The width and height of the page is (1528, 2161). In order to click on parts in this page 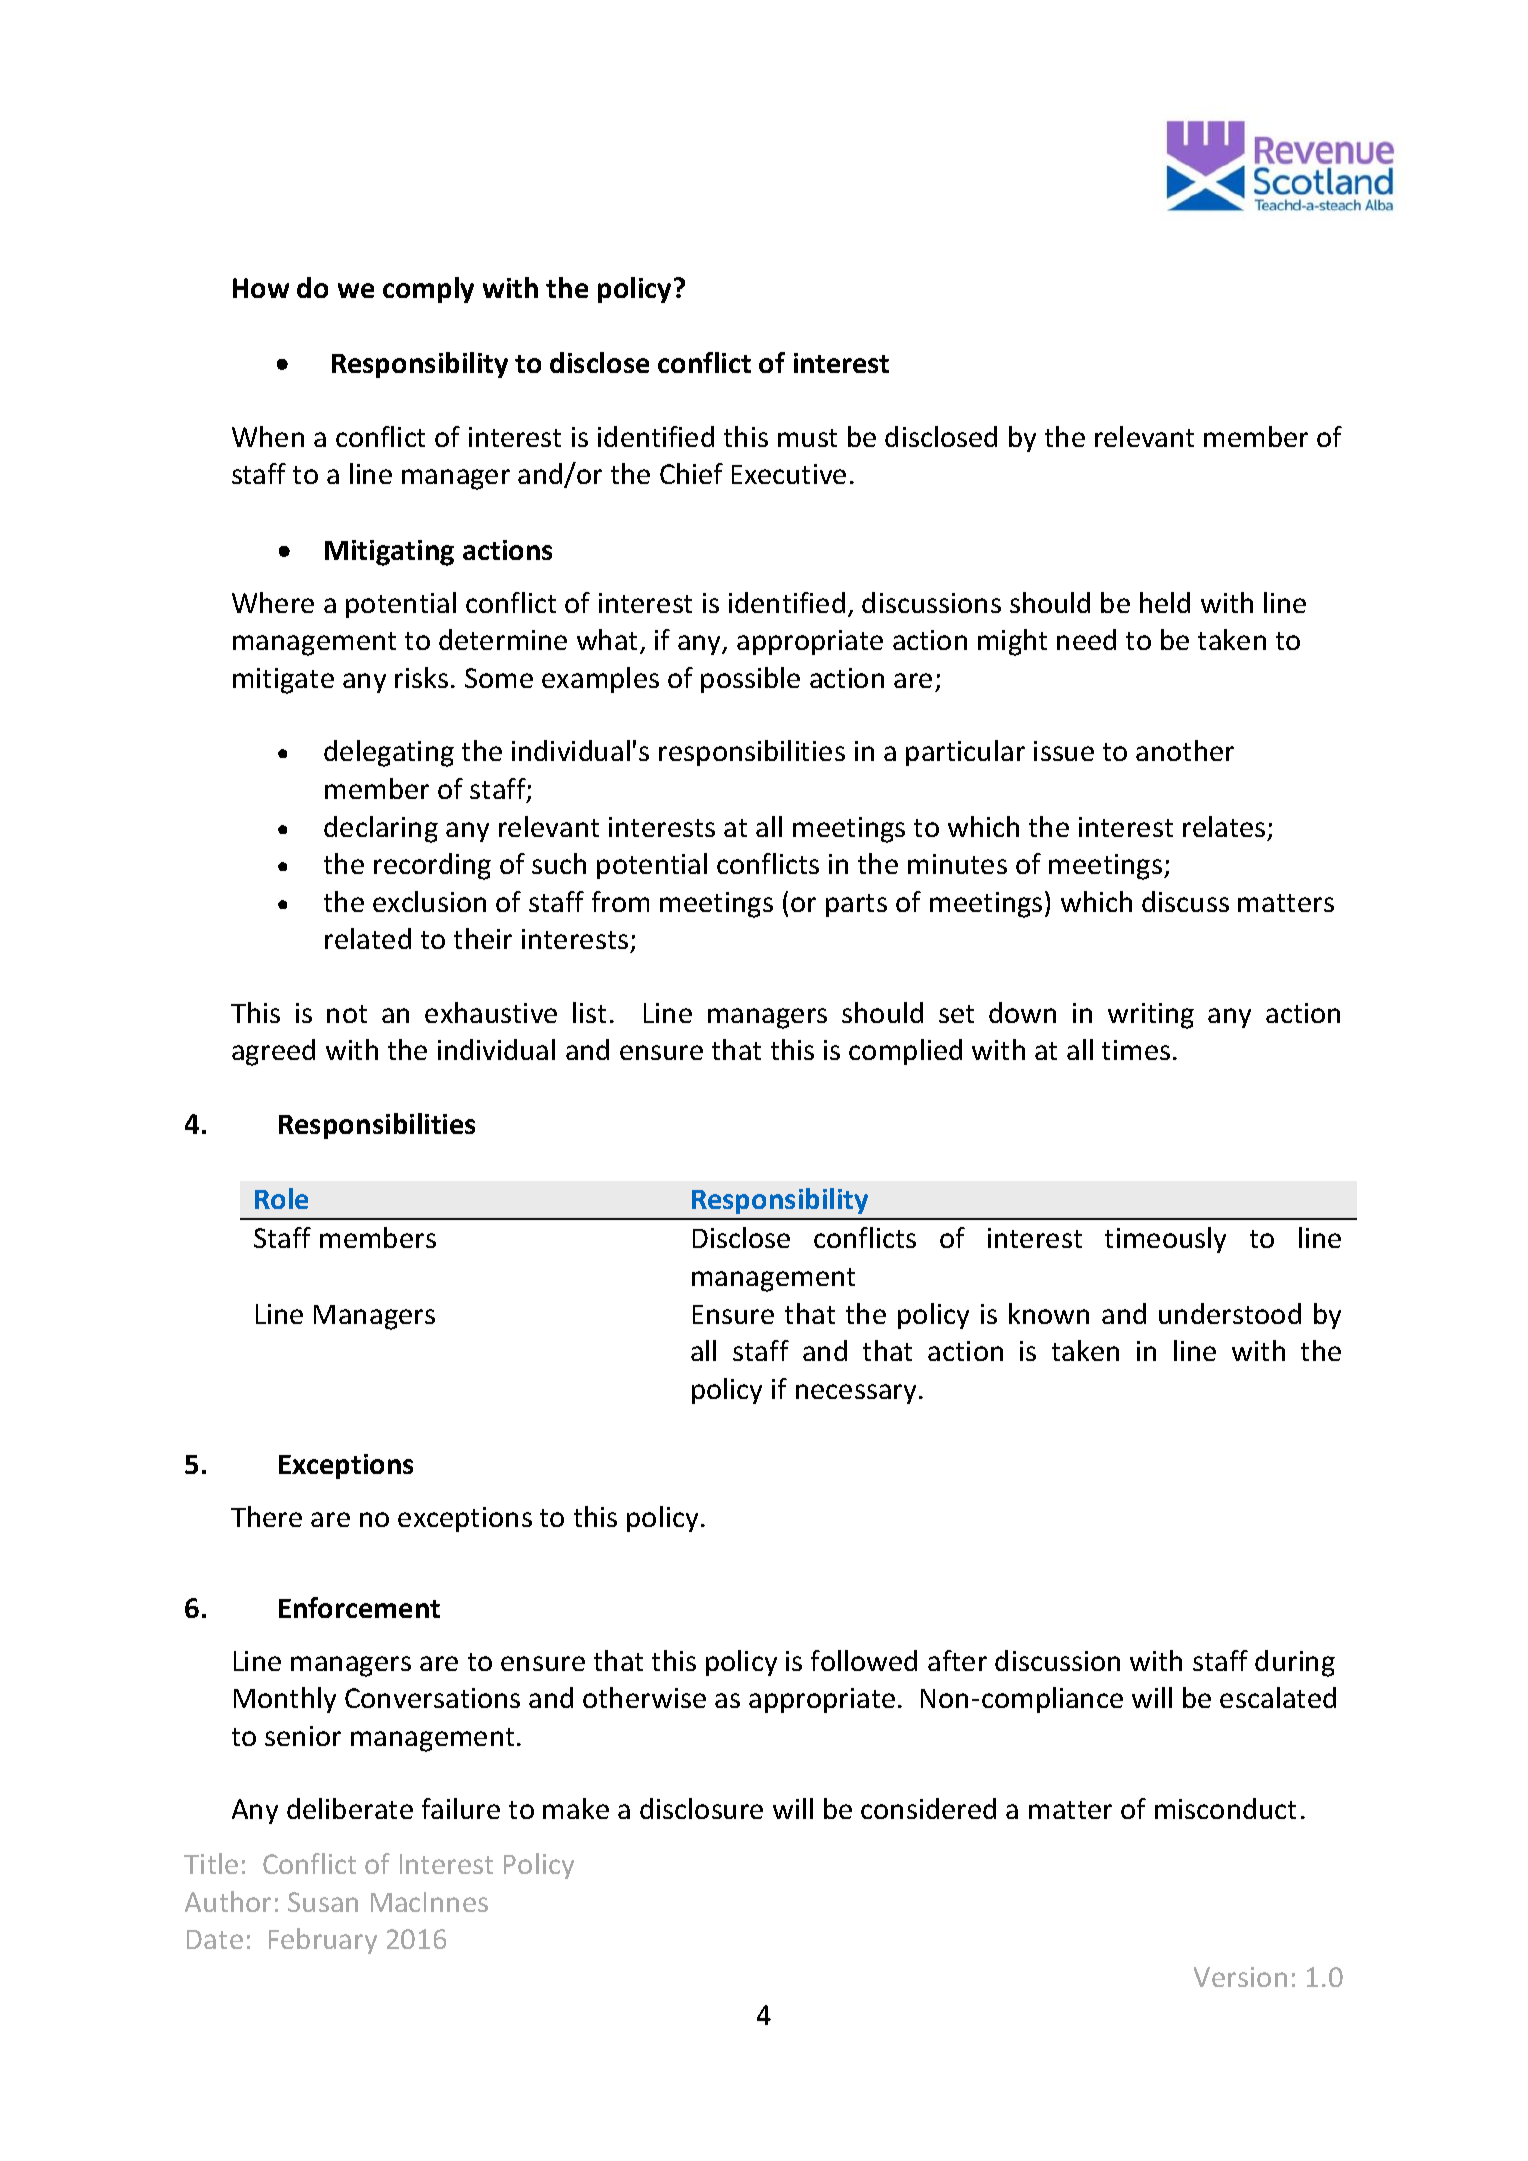, I will do `click(856, 905)`.
